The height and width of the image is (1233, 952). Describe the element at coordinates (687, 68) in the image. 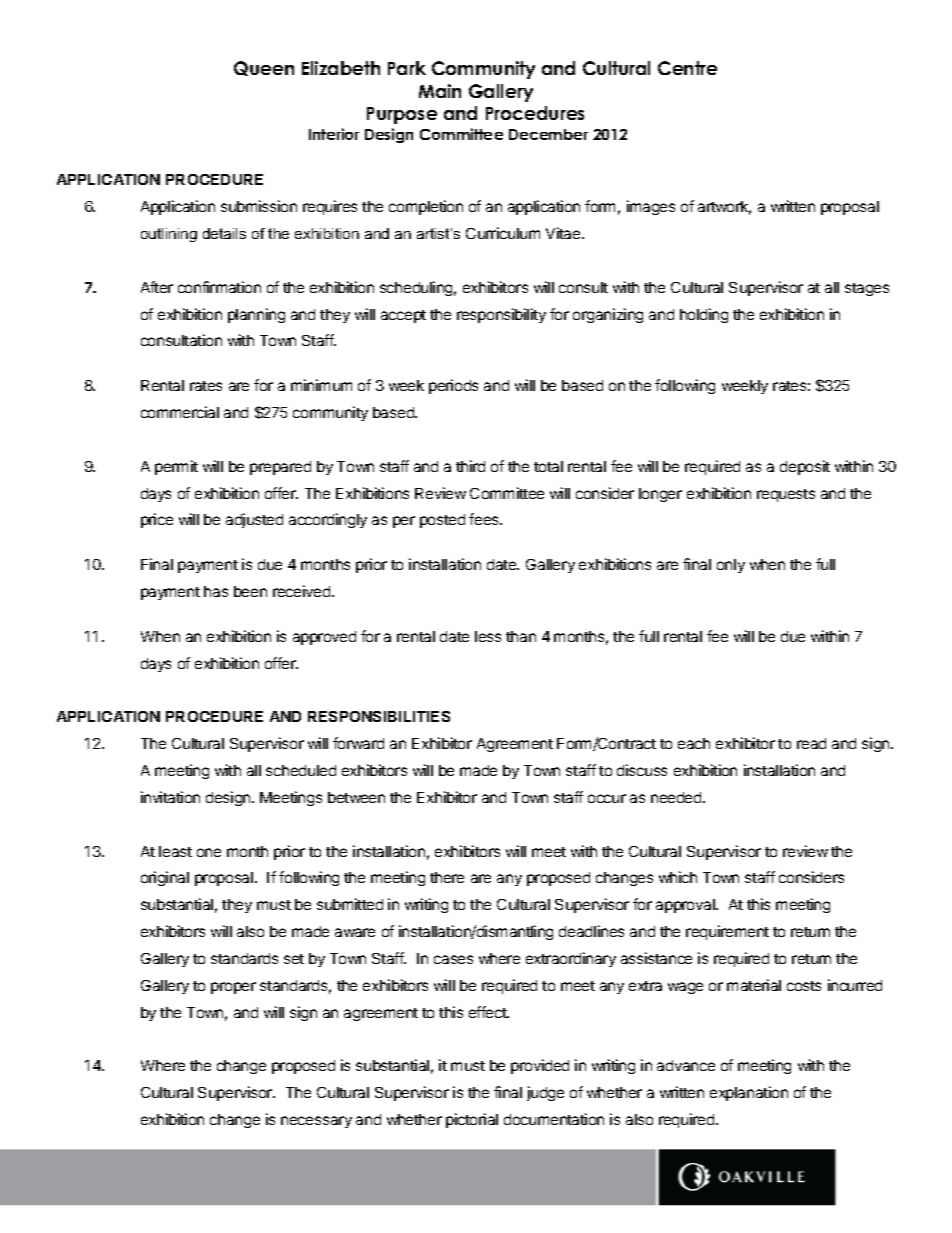

I see `Centre` at that location.
